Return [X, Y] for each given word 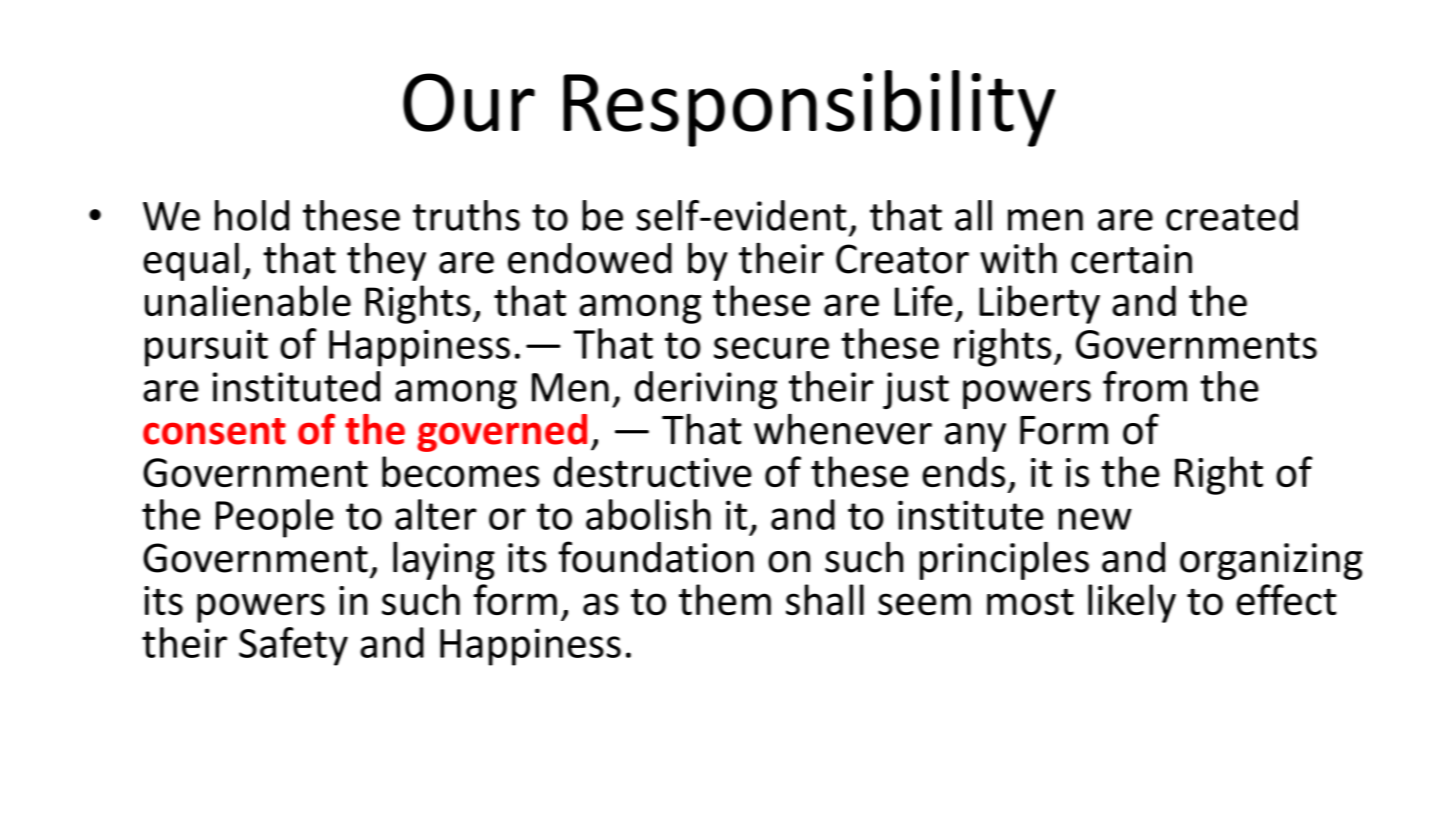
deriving [706, 390]
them [725, 599]
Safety [293, 646]
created [1232, 215]
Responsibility [809, 108]
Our [469, 102]
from [1145, 386]
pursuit [206, 348]
